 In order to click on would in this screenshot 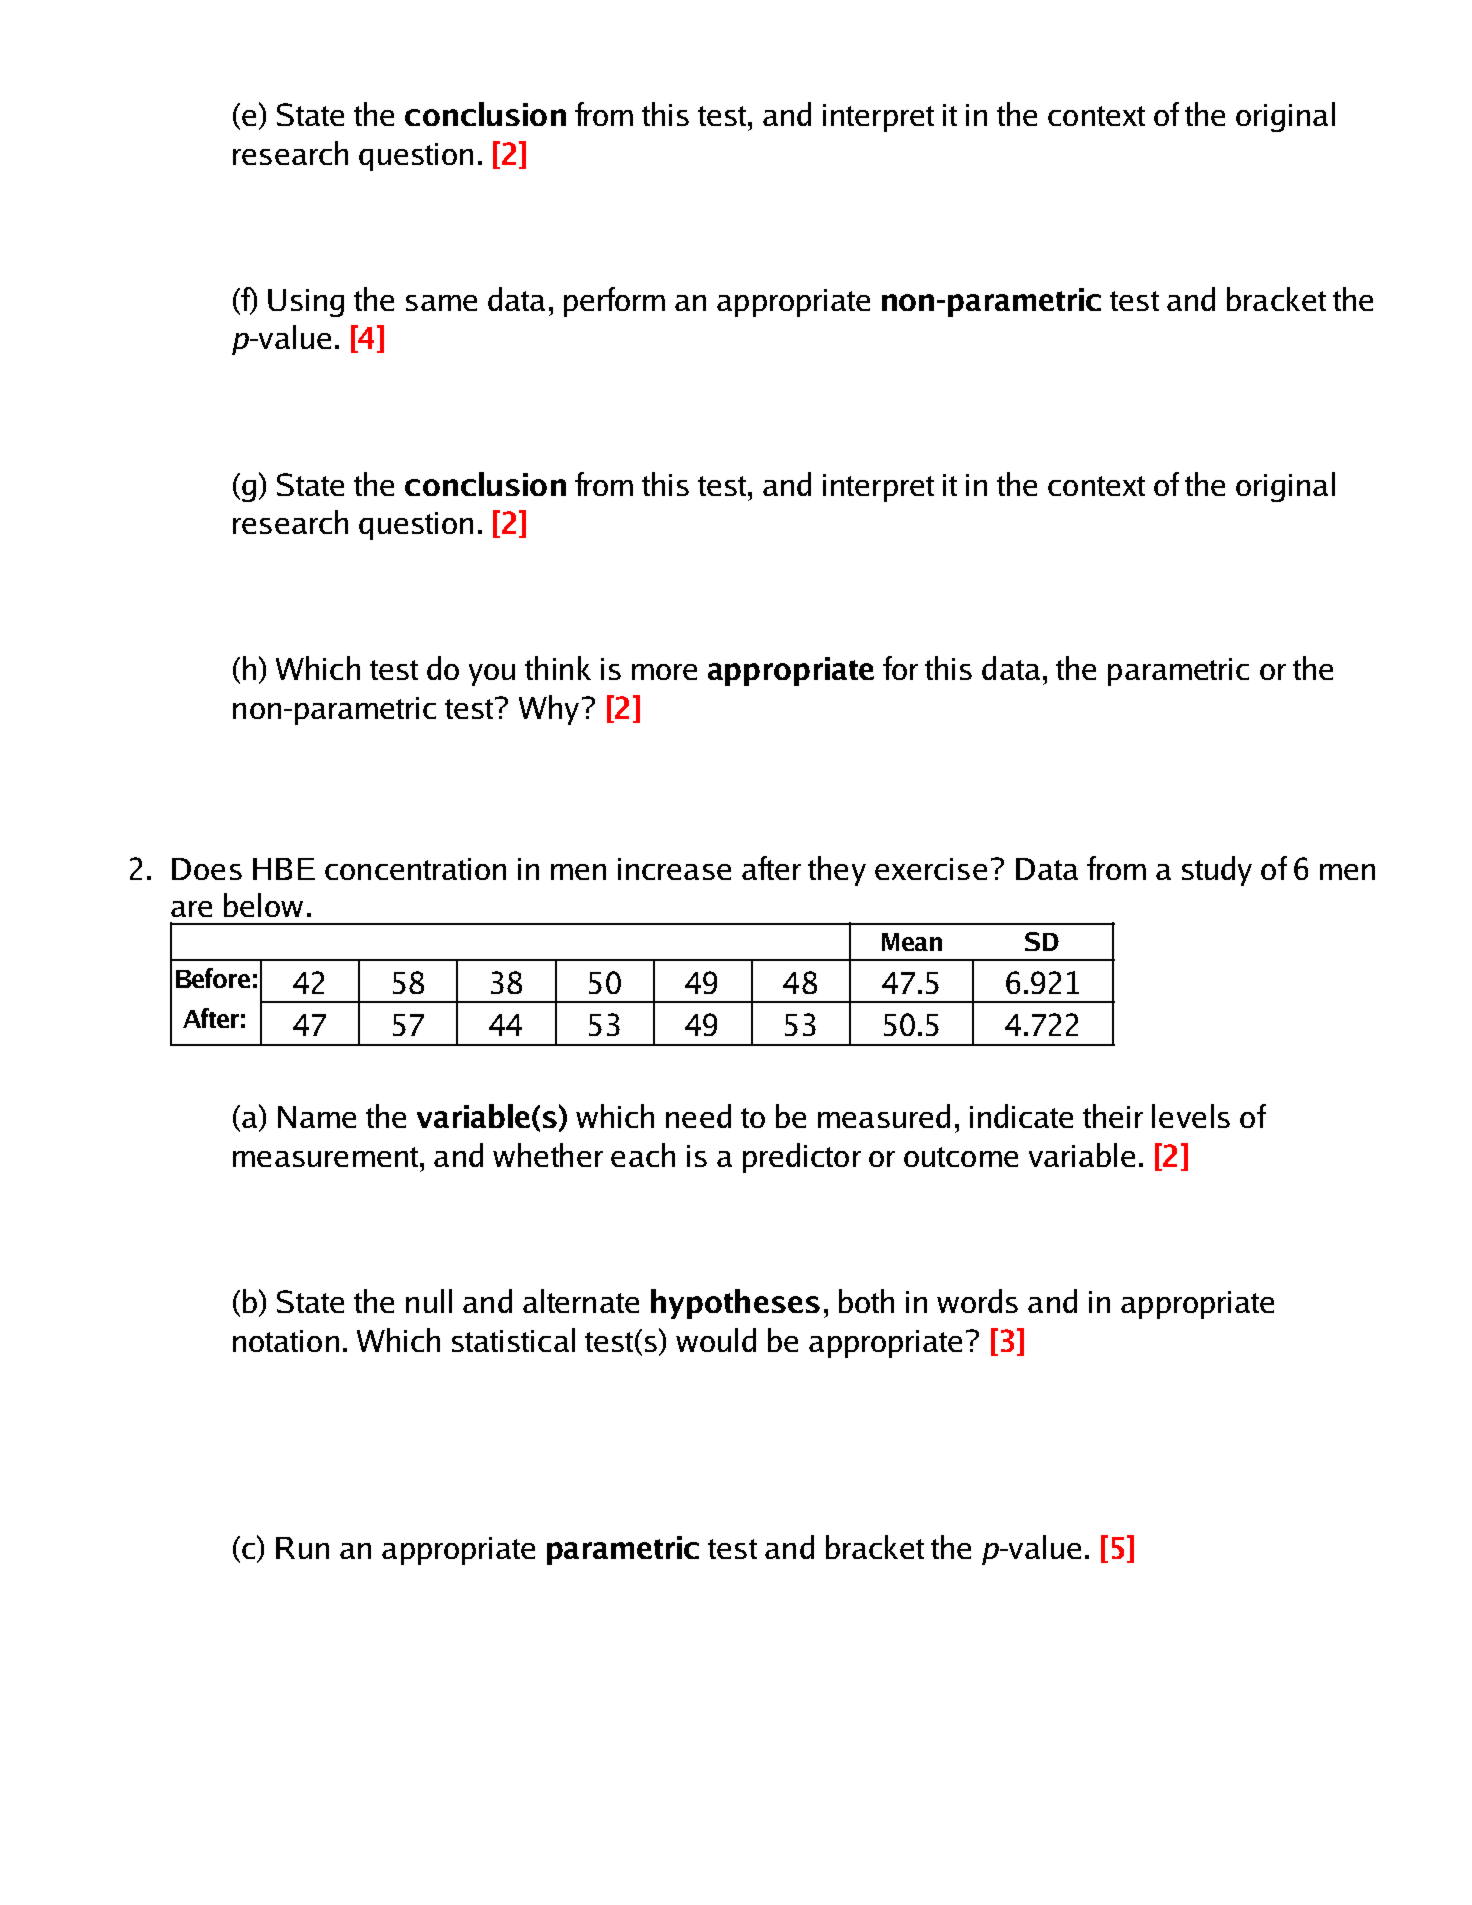, I will do `click(716, 1340)`.
